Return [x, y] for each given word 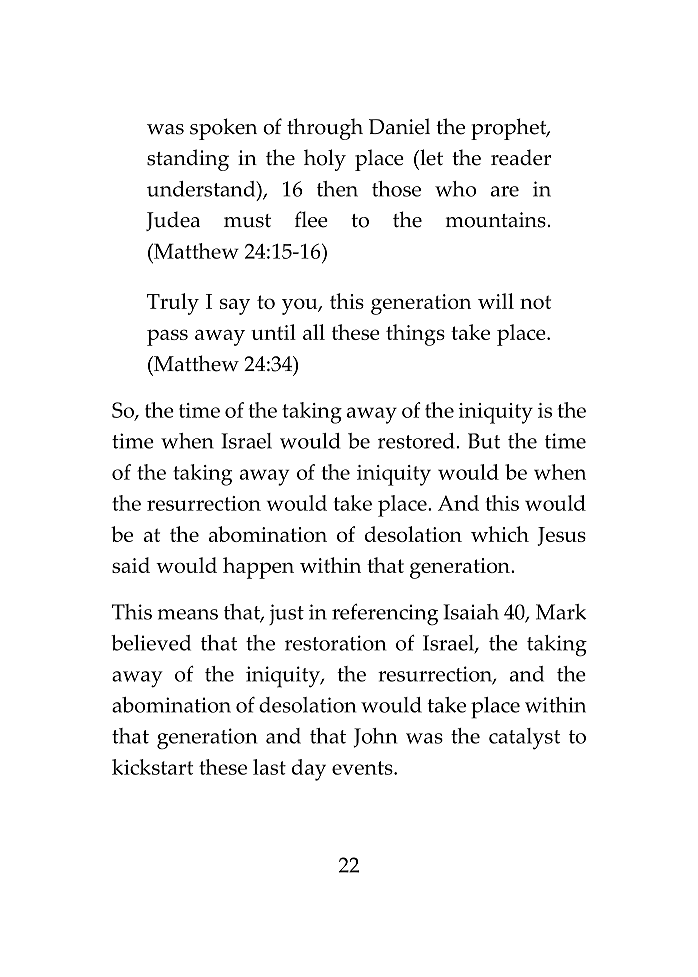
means [187, 614]
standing [188, 160]
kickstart [152, 767]
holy [325, 160]
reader [521, 157]
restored [417, 441]
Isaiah [471, 612]
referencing [385, 615]
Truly [173, 304]
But [484, 441]
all [314, 332]
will [496, 301]
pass [167, 337]
